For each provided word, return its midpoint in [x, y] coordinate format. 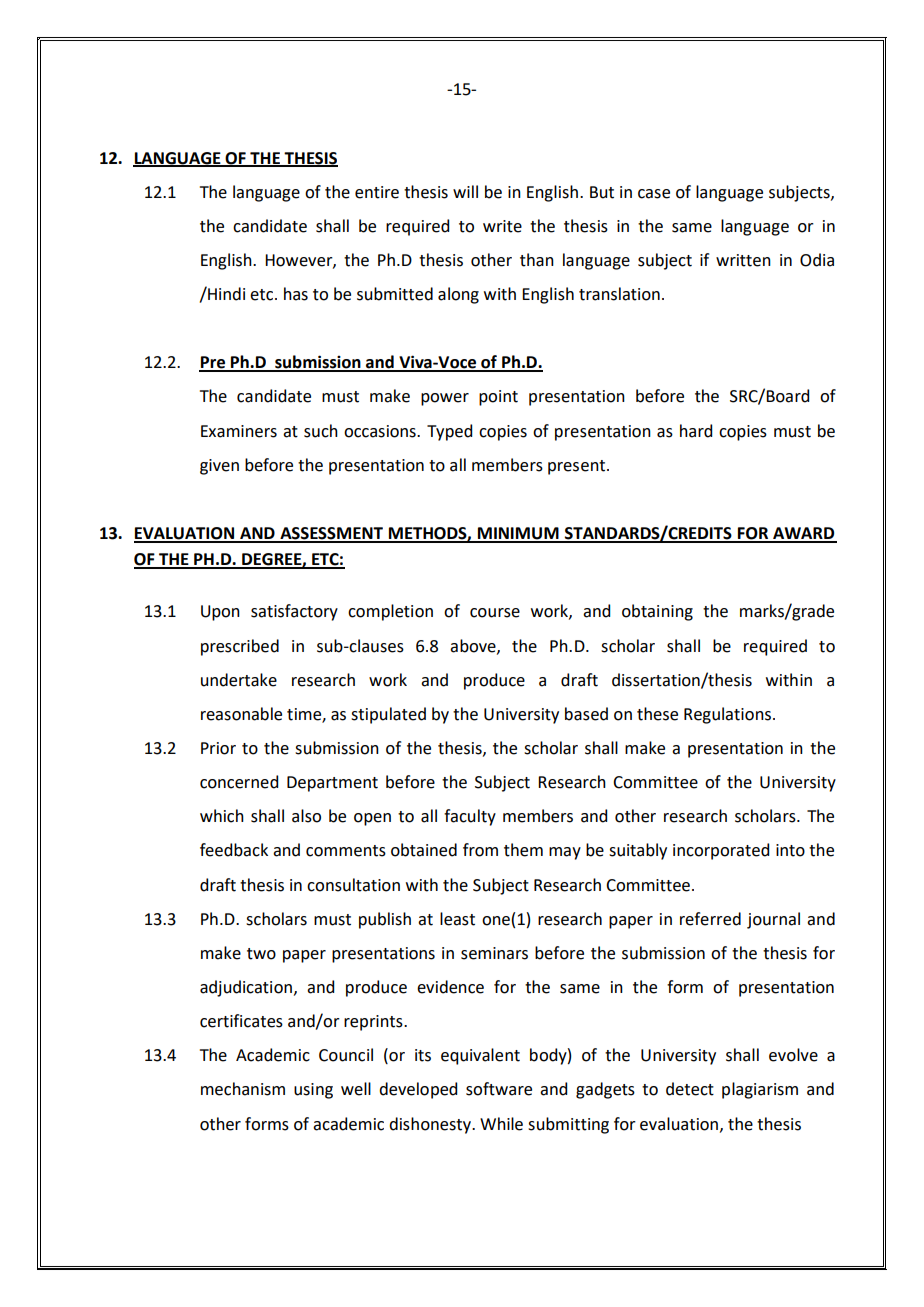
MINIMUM [518, 534]
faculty [470, 817]
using [313, 1091]
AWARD [804, 534]
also [306, 816]
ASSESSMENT [331, 534]
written [743, 260]
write [502, 226]
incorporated [721, 851]
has [296, 294]
